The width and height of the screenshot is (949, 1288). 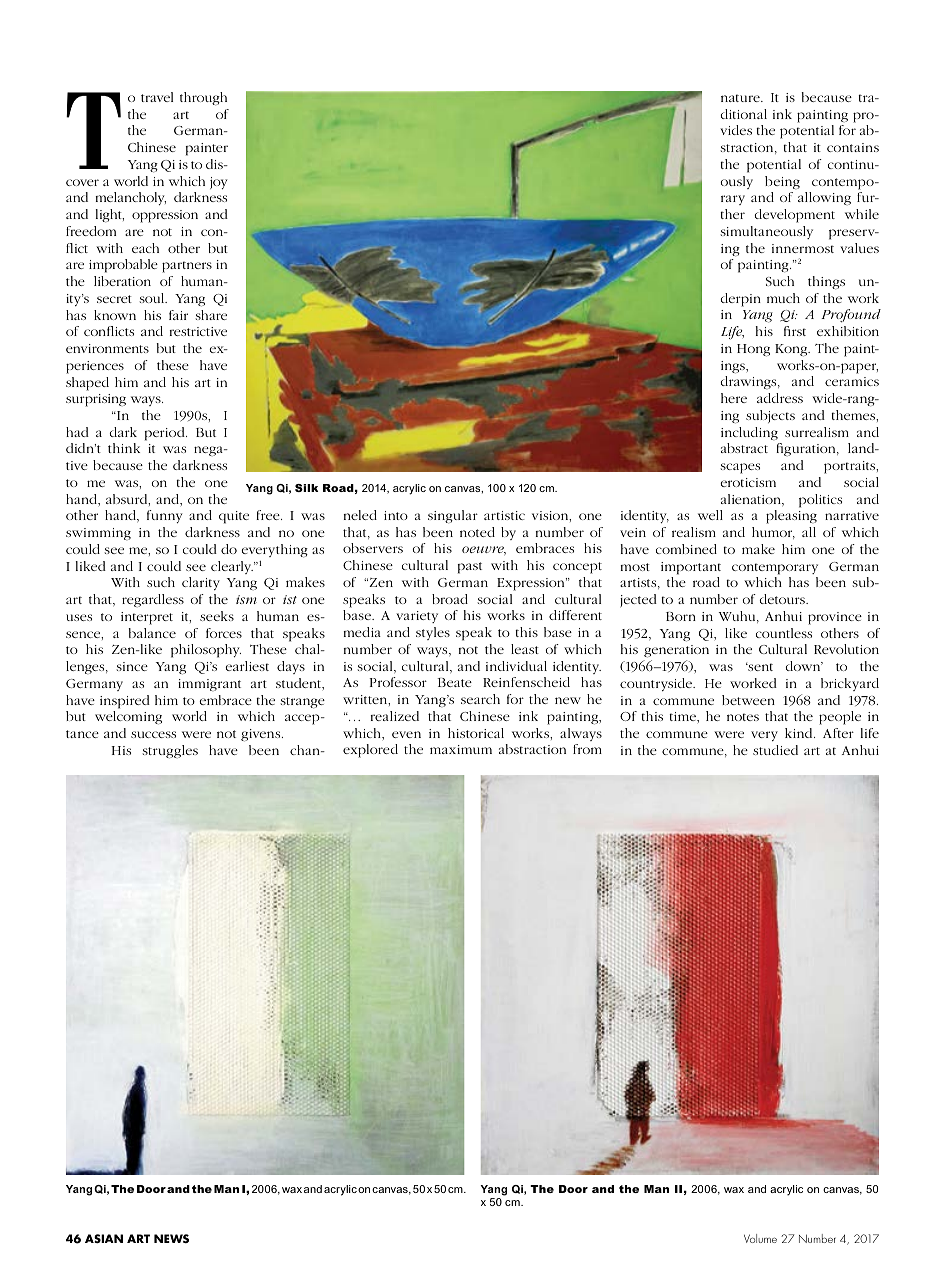 What do you see at coordinates (800, 733) in the screenshot?
I see `kind` at bounding box center [800, 733].
